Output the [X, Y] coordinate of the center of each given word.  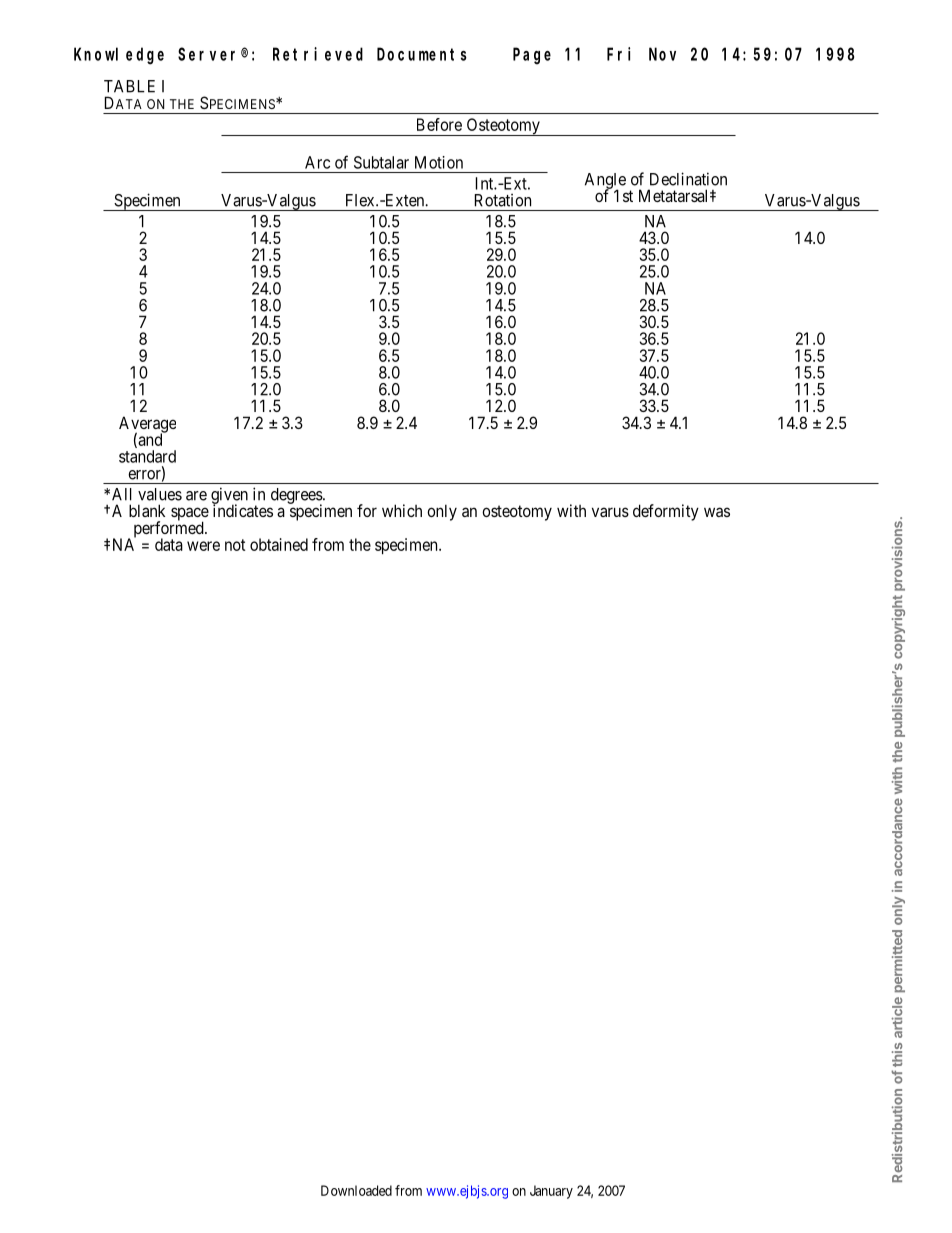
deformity [666, 512]
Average [147, 425]
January [551, 1192]
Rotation [503, 200]
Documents [422, 54]
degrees [297, 497]
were [203, 546]
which [402, 510]
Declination [688, 179]
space [190, 515]
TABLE [129, 86]
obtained [279, 544]
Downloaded [356, 1190]
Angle [605, 182]
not [235, 545]
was [717, 512]
